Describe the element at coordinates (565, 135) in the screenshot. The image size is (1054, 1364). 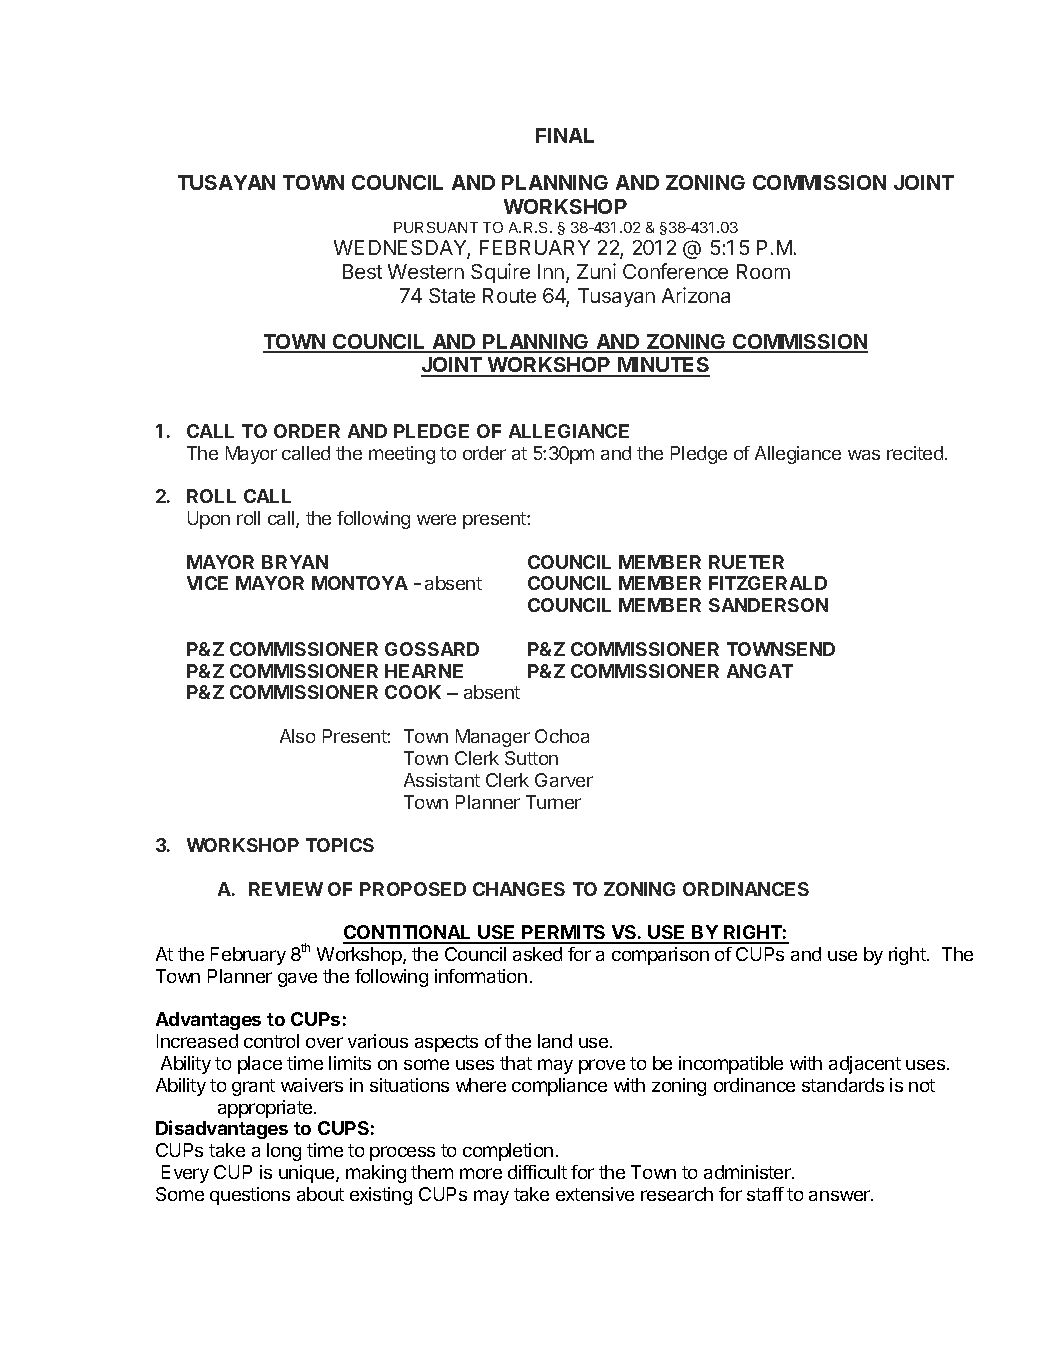
I see `FINAL` at that location.
